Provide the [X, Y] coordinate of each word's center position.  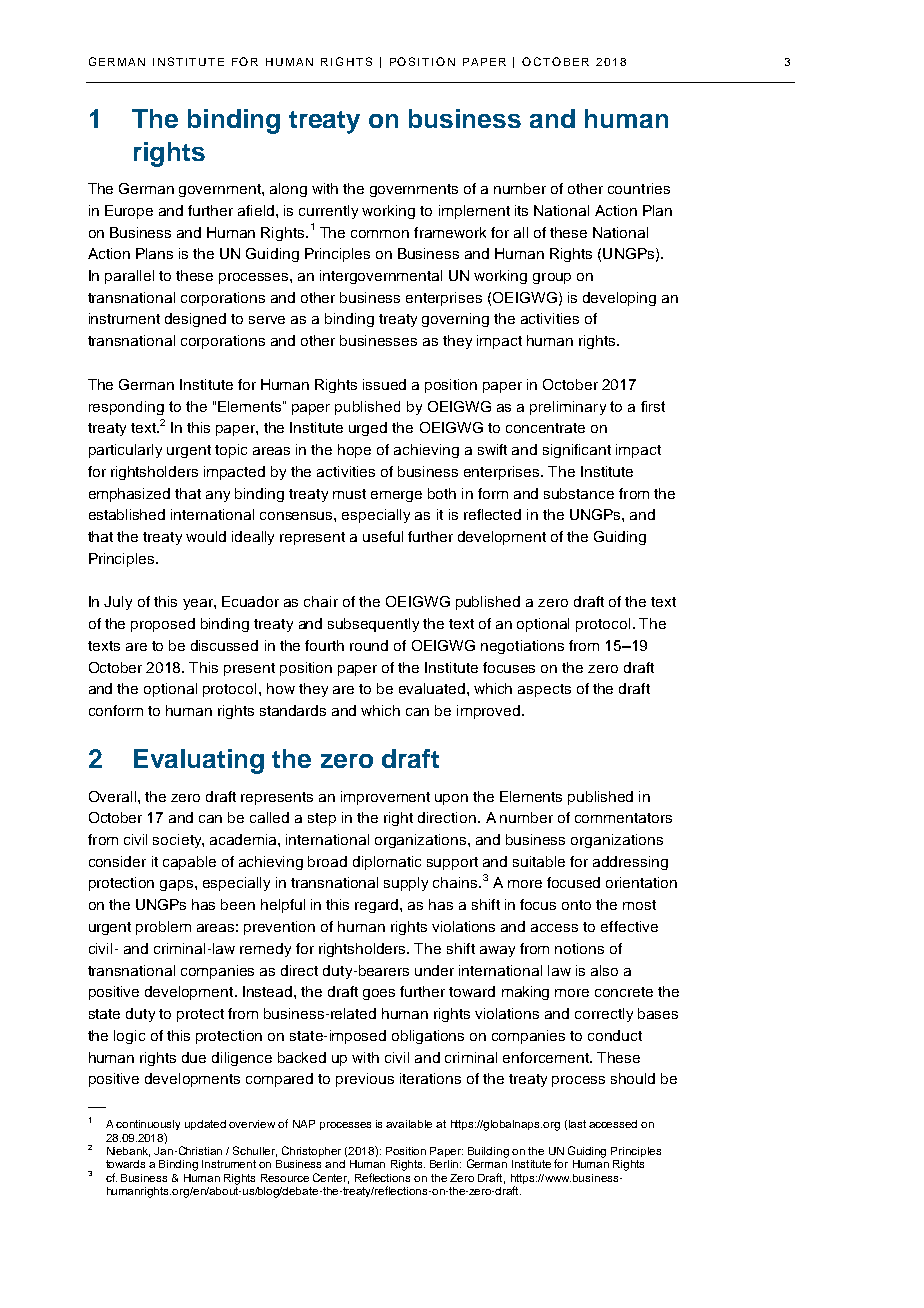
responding [126, 408]
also [604, 970]
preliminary [568, 408]
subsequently [373, 625]
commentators [623, 818]
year [199, 604]
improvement [385, 798]
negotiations [522, 647]
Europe [129, 212]
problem [163, 928]
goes [379, 994]
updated [205, 1125]
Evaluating [199, 761]
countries [639, 188]
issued [384, 384]
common [380, 234]
